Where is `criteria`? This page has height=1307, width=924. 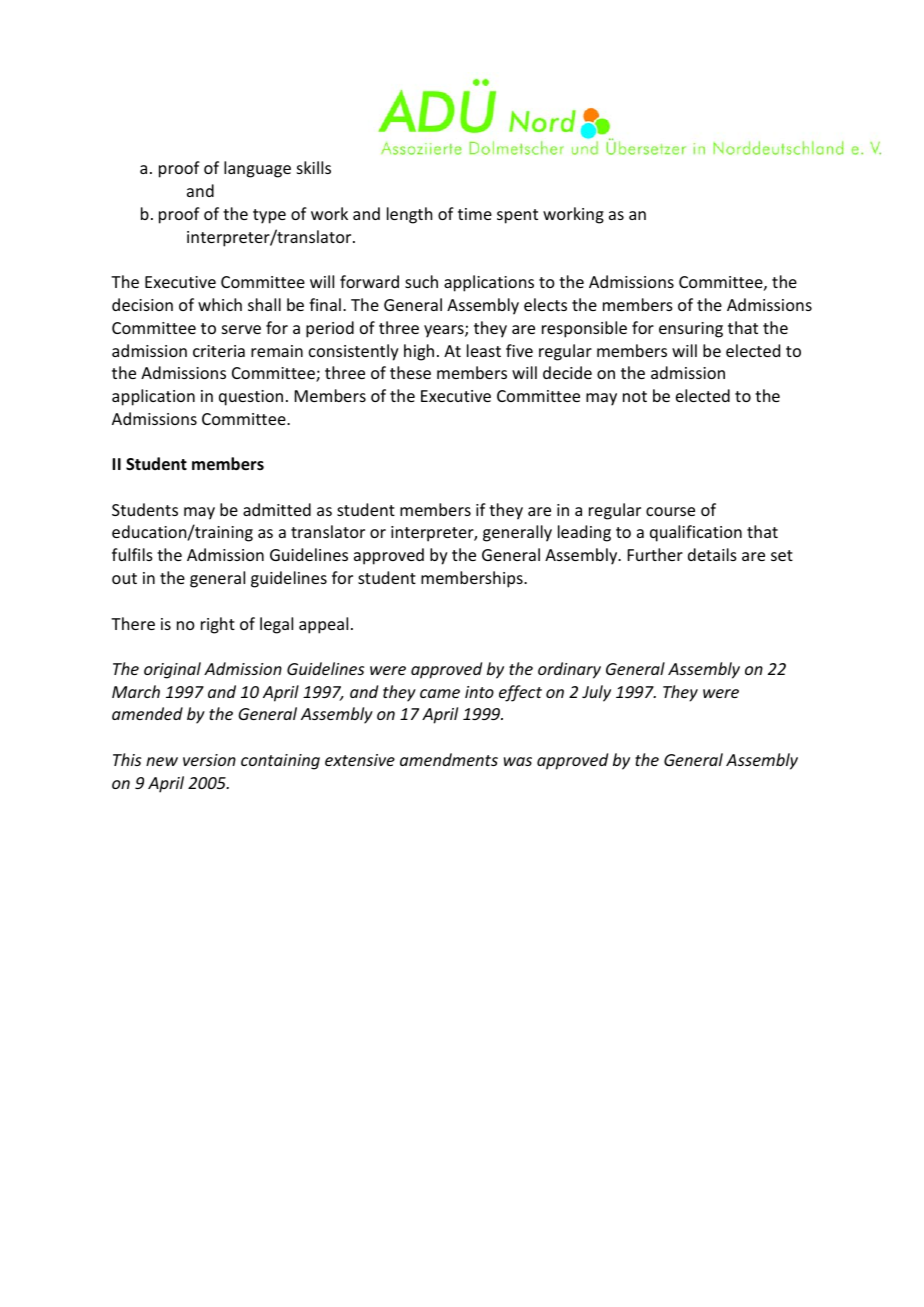 criteria is located at coordinates (219, 351).
